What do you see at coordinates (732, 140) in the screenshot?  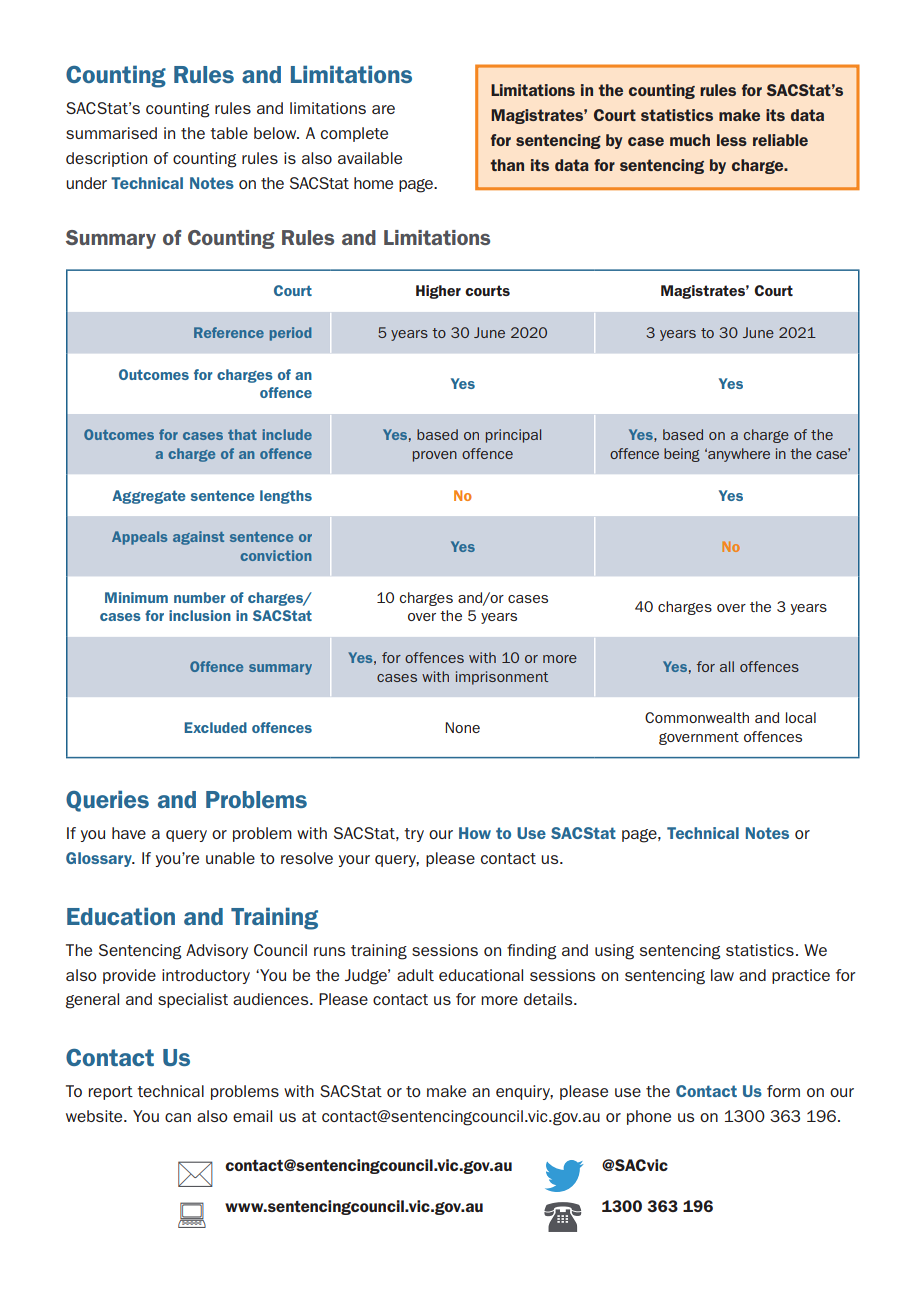 I see `less` at bounding box center [732, 140].
